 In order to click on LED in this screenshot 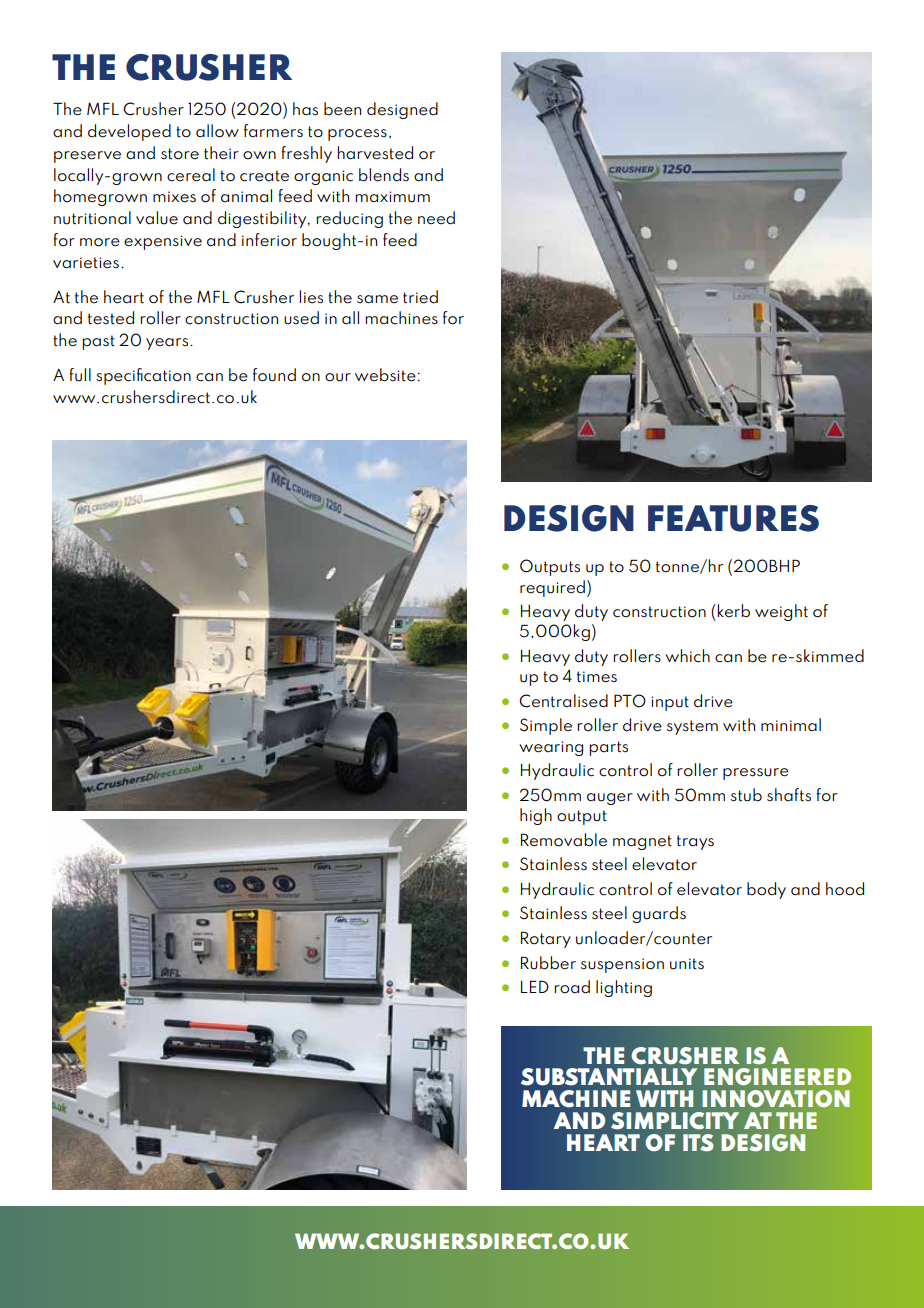, I will do `click(535, 986)`.
